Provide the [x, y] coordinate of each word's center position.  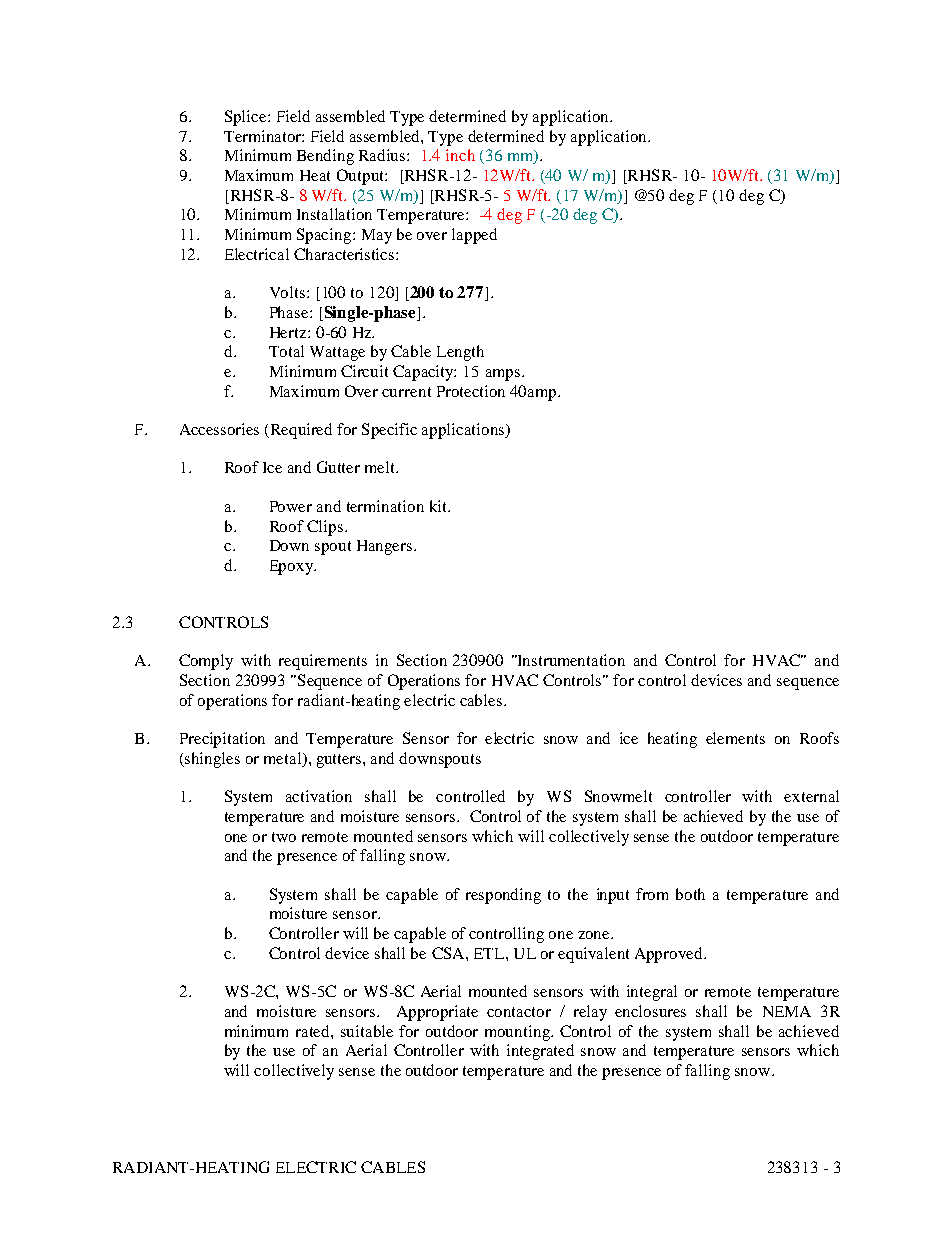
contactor [519, 1012]
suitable [367, 1031]
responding [503, 896]
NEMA [787, 1011]
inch [460, 155]
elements [735, 738]
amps [503, 375]
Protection [471, 391]
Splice [247, 118]
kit [440, 506]
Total [286, 351]
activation [319, 796]
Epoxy [293, 567]
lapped [474, 236]
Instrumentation [570, 660]
